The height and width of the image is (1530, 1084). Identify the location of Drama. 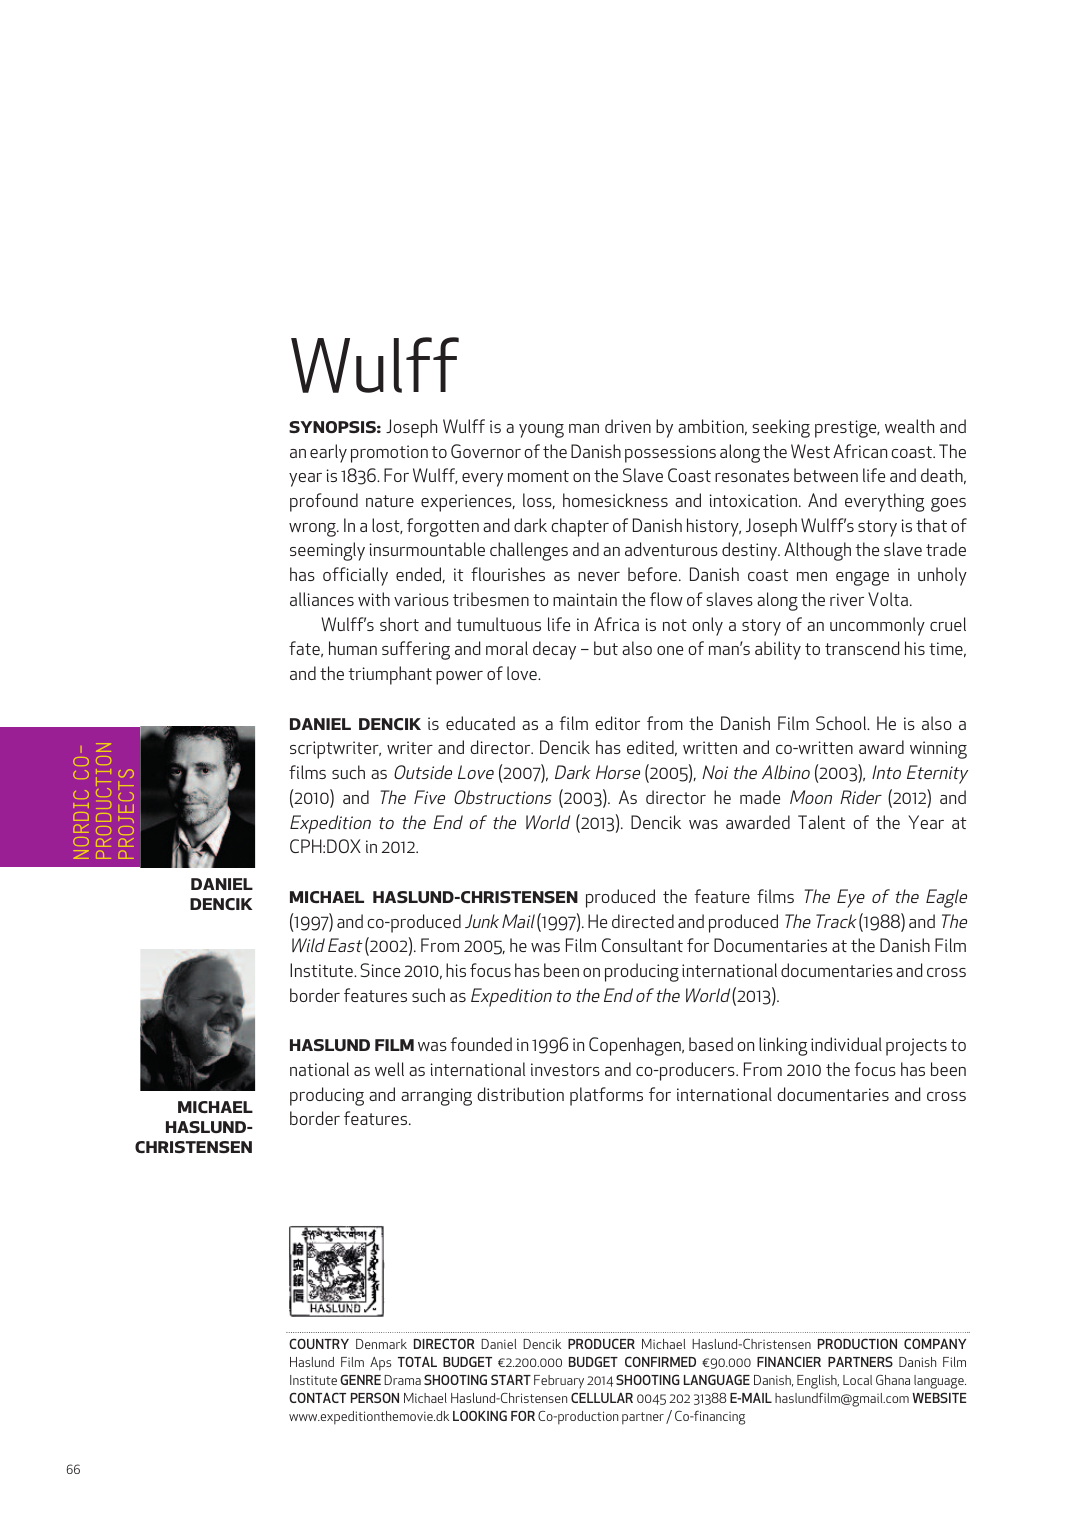
(402, 1380).
